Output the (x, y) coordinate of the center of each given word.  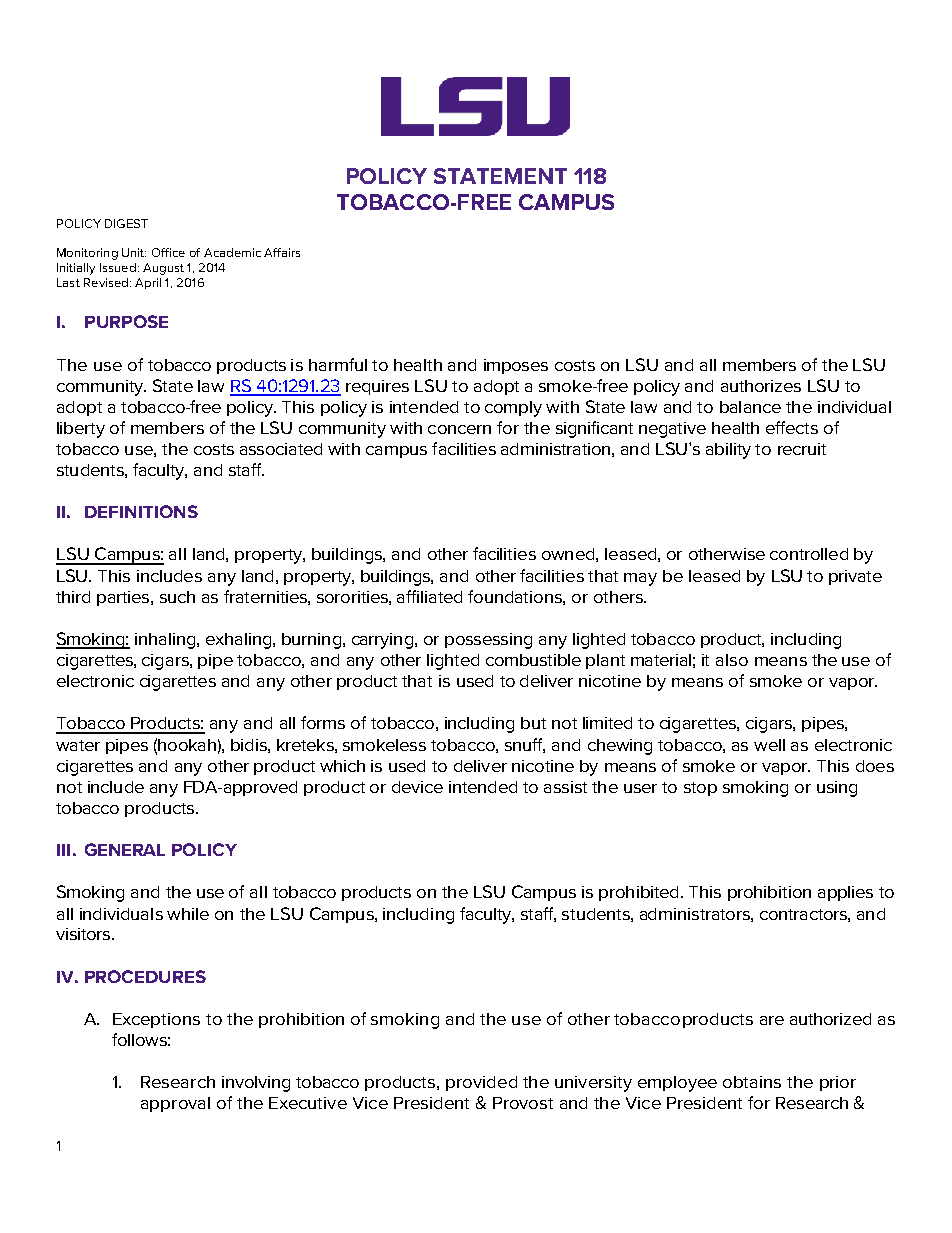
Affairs (282, 252)
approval (175, 1104)
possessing (488, 641)
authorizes (761, 386)
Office (168, 252)
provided (481, 1083)
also (732, 660)
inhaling (166, 641)
